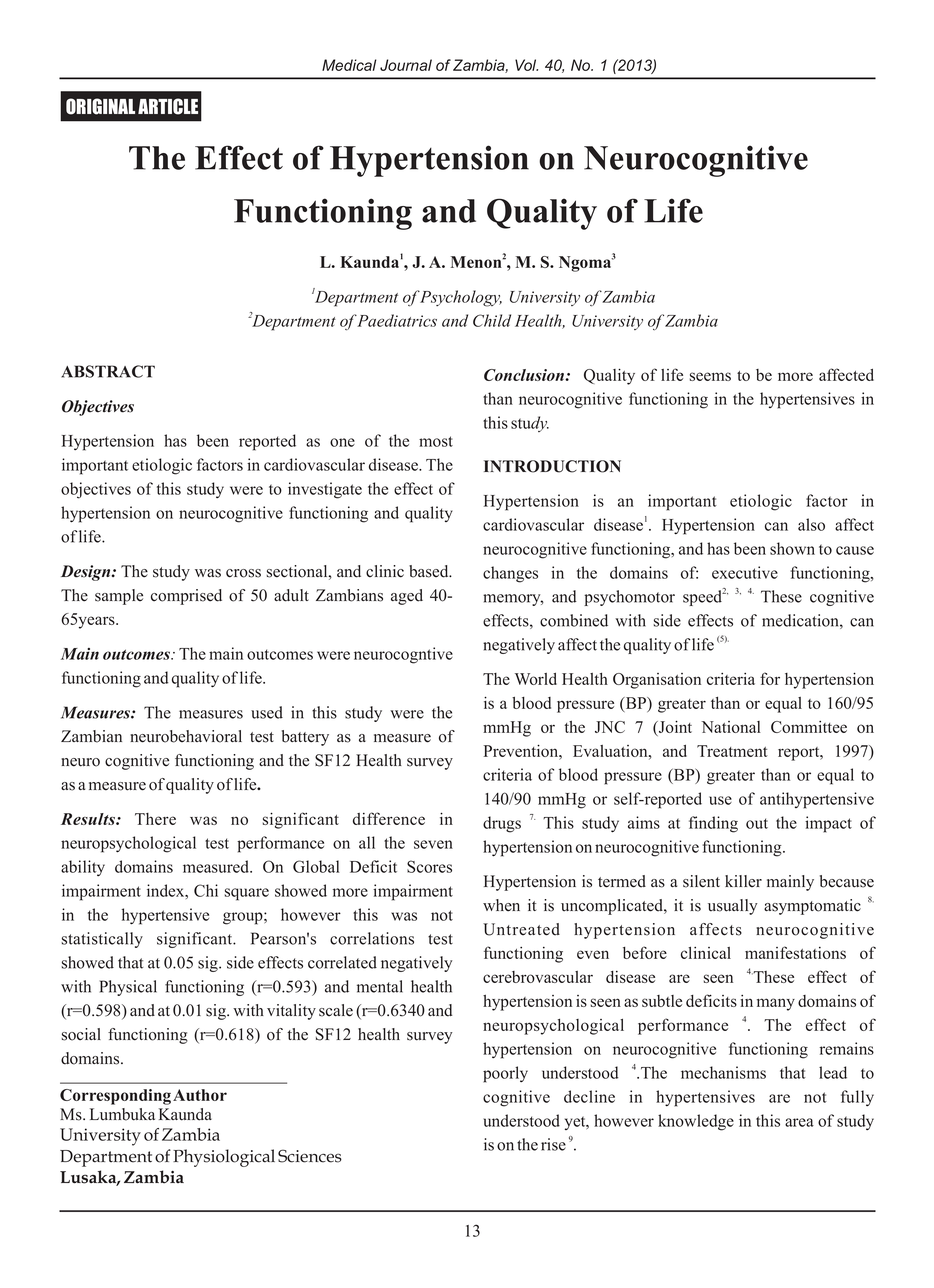  I want to click on seems, so click(710, 376).
